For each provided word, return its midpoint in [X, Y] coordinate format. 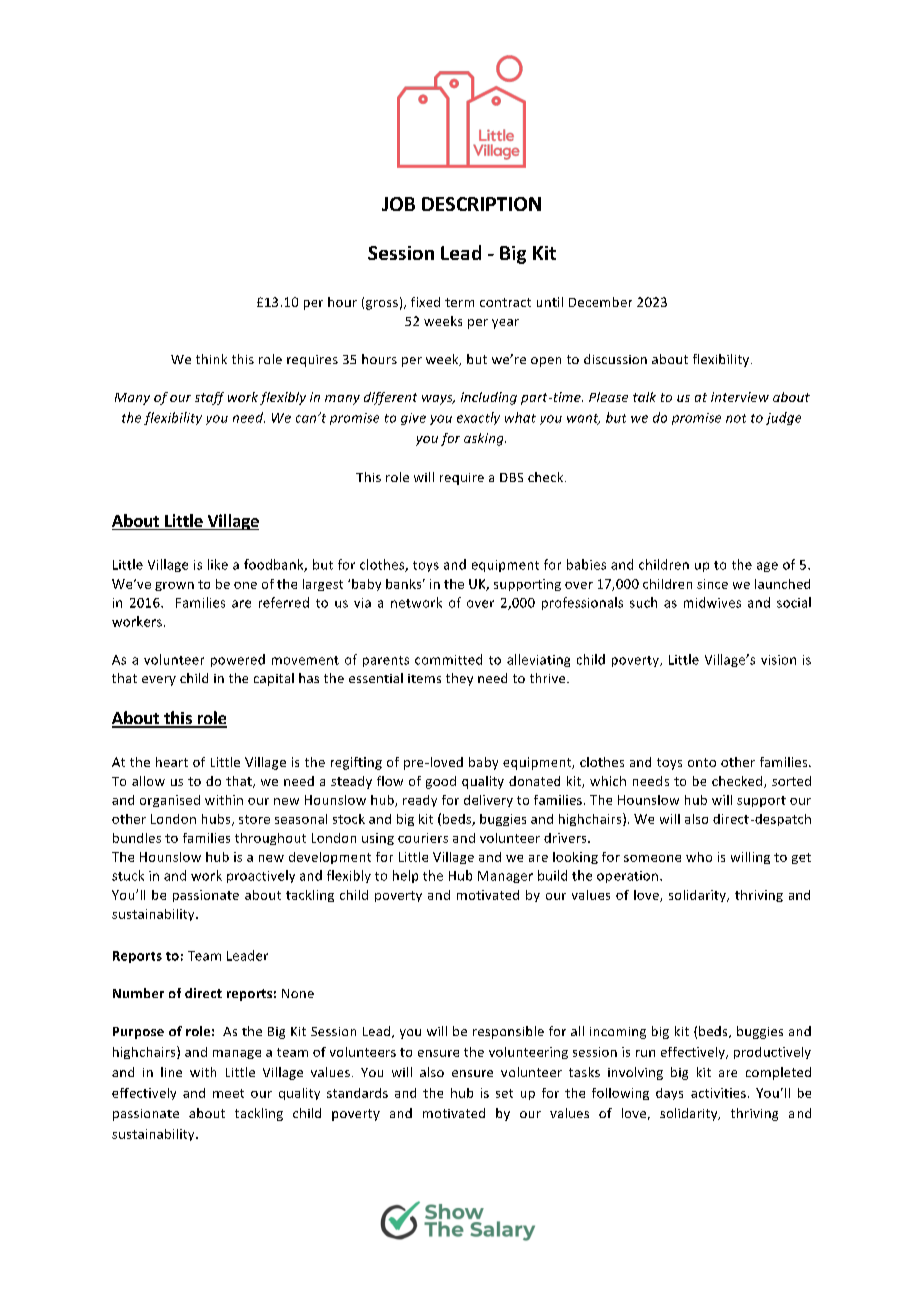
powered [238, 660]
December [600, 302]
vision [778, 660]
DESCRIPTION [481, 204]
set [504, 1093]
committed [448, 659]
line [171, 1072]
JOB [398, 204]
